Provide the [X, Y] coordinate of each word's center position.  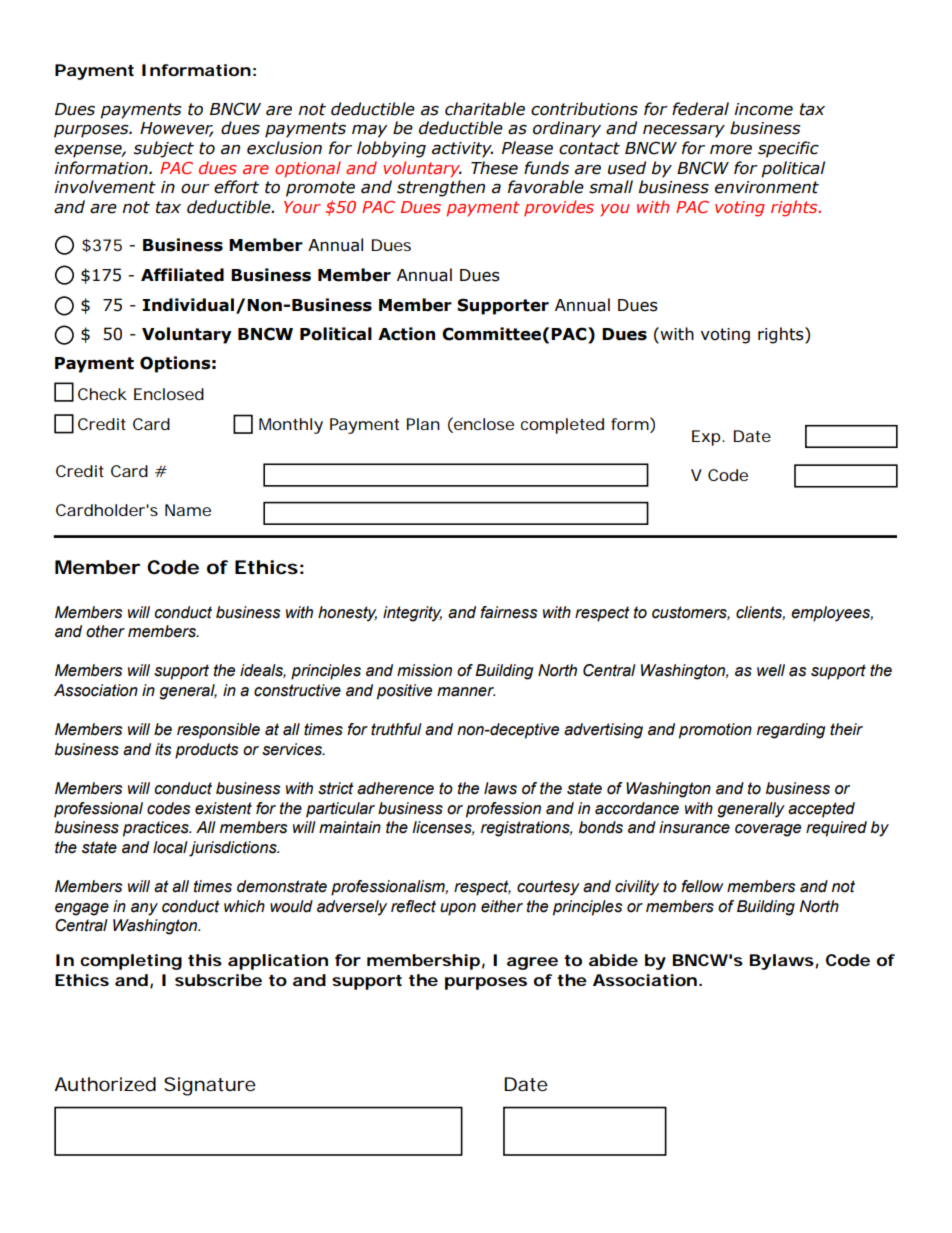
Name [188, 510]
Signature [210, 1086]
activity [462, 150]
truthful [396, 729]
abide [613, 960]
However [176, 129]
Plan [423, 424]
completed [562, 426]
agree [532, 963]
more [731, 150]
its [163, 749]
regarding [791, 731]
